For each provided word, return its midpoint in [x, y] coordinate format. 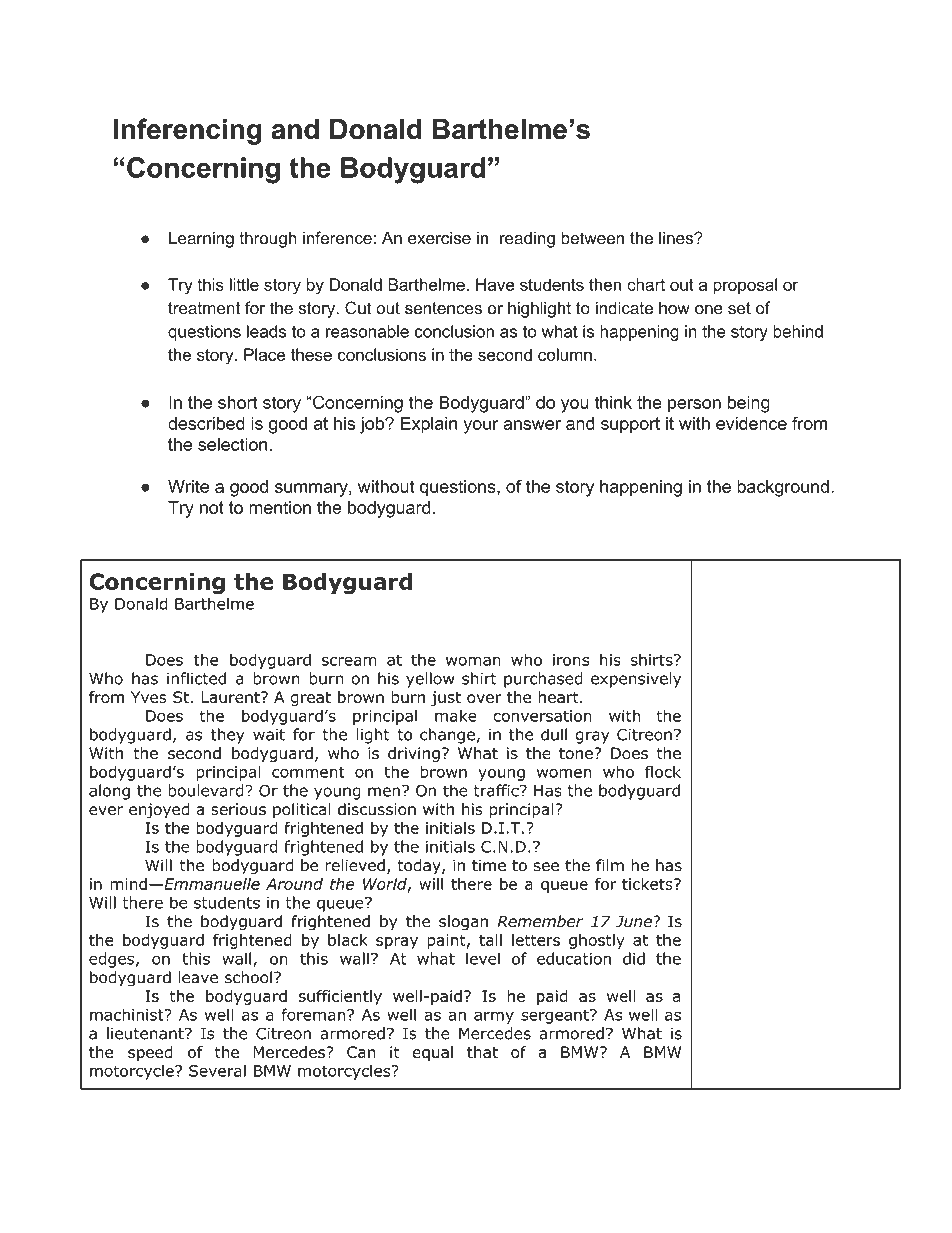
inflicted [196, 678]
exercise [439, 238]
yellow [430, 680]
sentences [443, 308]
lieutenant [146, 1033]
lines [677, 238]
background [783, 488]
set [739, 308]
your [481, 427]
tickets [648, 884]
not [212, 507]
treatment [204, 308]
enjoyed [159, 811]
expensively [636, 680]
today [420, 867]
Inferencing [188, 131]
